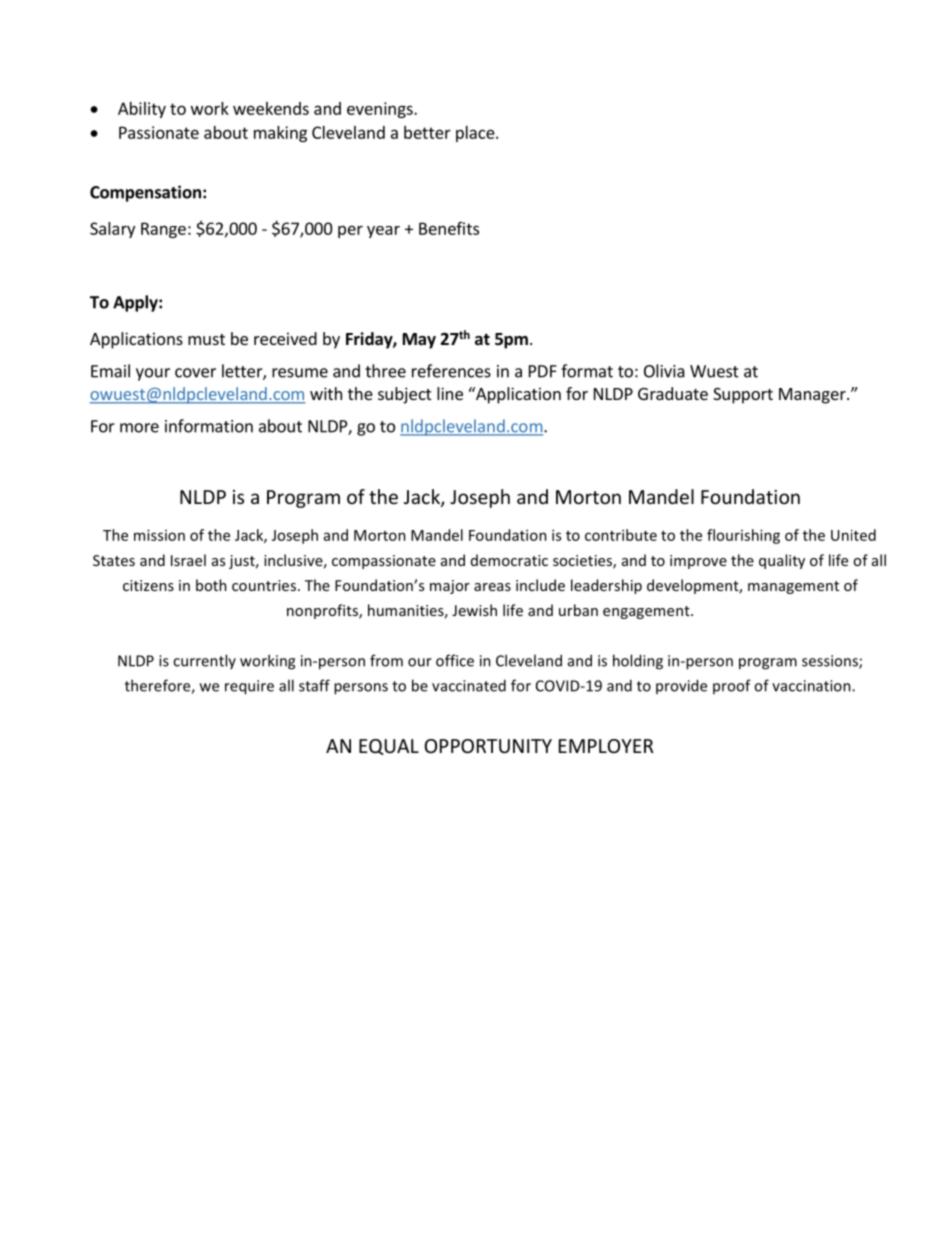 This document has width=952, height=1233. Describe the element at coordinates (249, 687) in the document. I see `require` at that location.
